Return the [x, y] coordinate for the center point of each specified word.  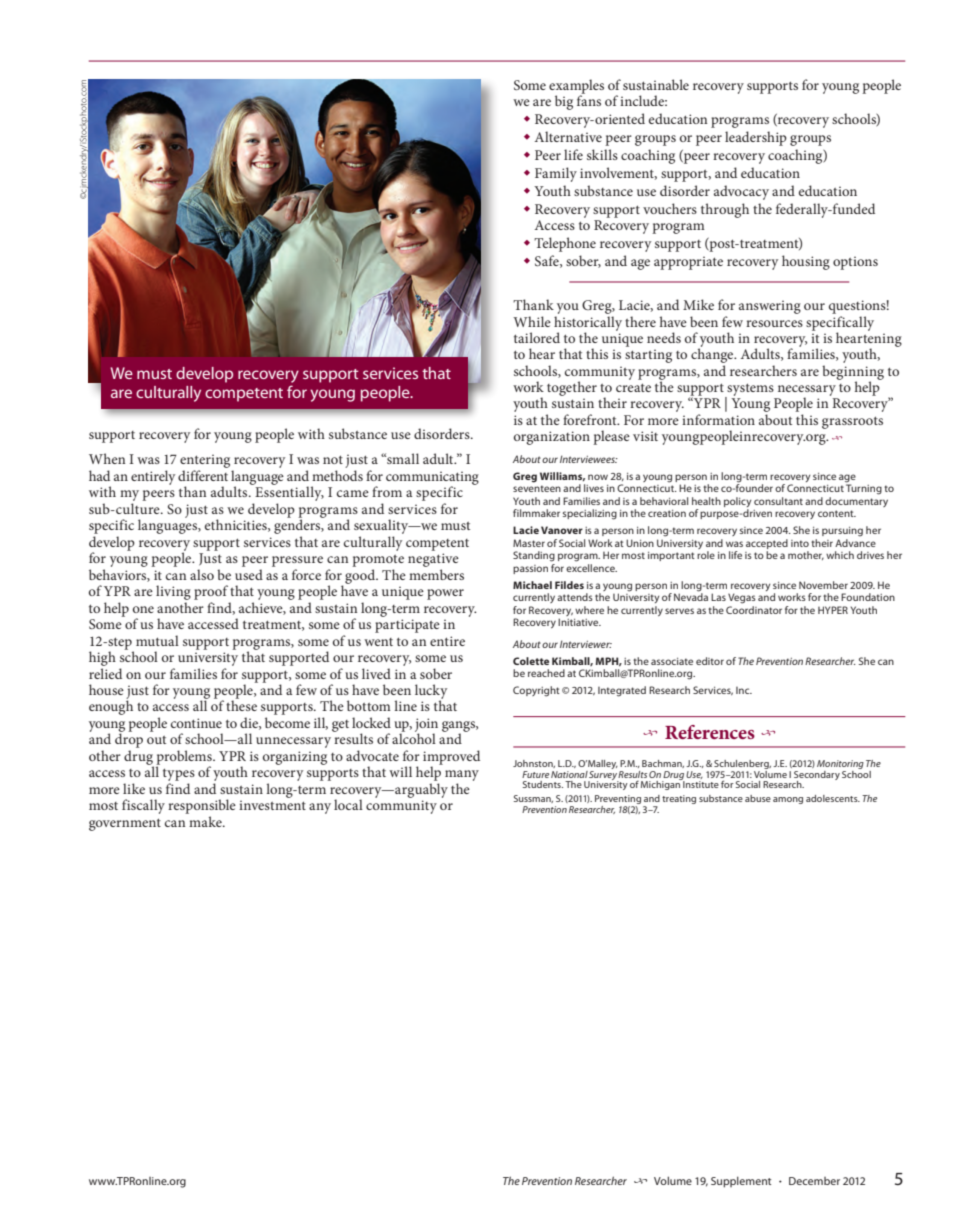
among [788, 800]
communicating [432, 479]
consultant [778, 501]
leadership [756, 138]
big [564, 102]
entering [206, 462]
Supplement [741, 1182]
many [462, 777]
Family [556, 174]
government [125, 824]
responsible [202, 806]
